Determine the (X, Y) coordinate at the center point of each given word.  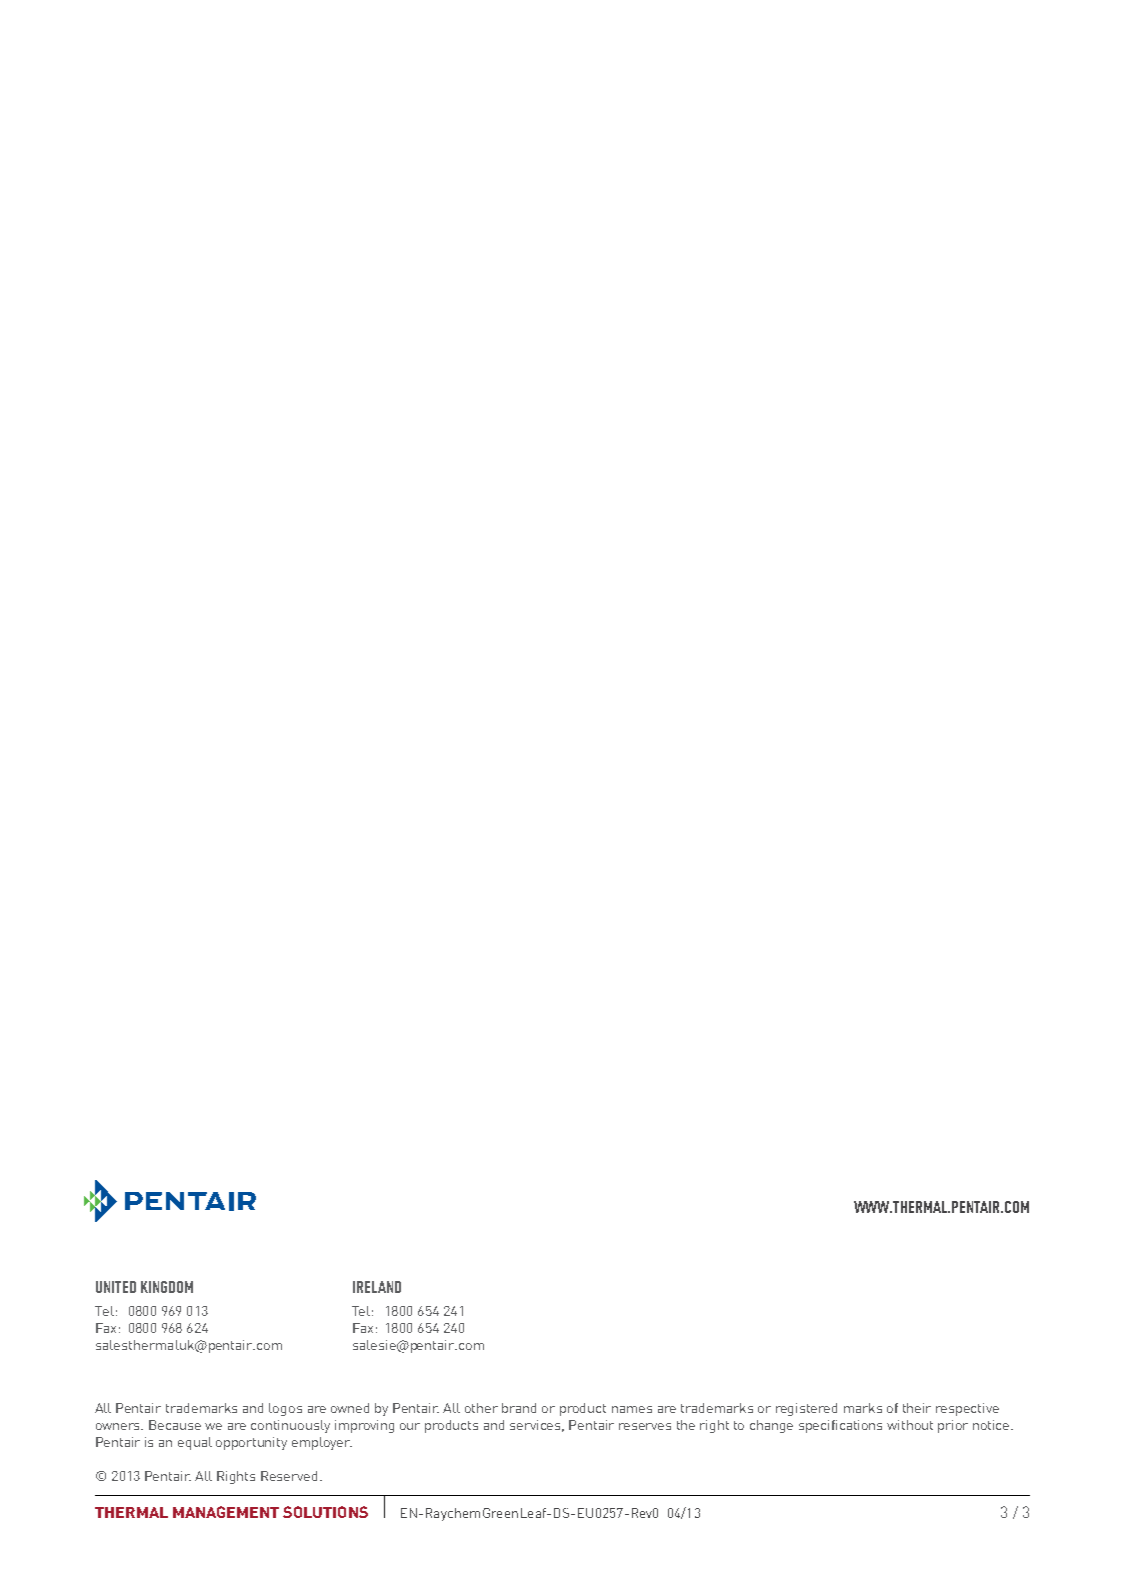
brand (519, 1408)
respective (967, 1409)
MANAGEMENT (226, 1512)
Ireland (377, 1287)
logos (285, 1409)
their (917, 1408)
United (116, 1287)
